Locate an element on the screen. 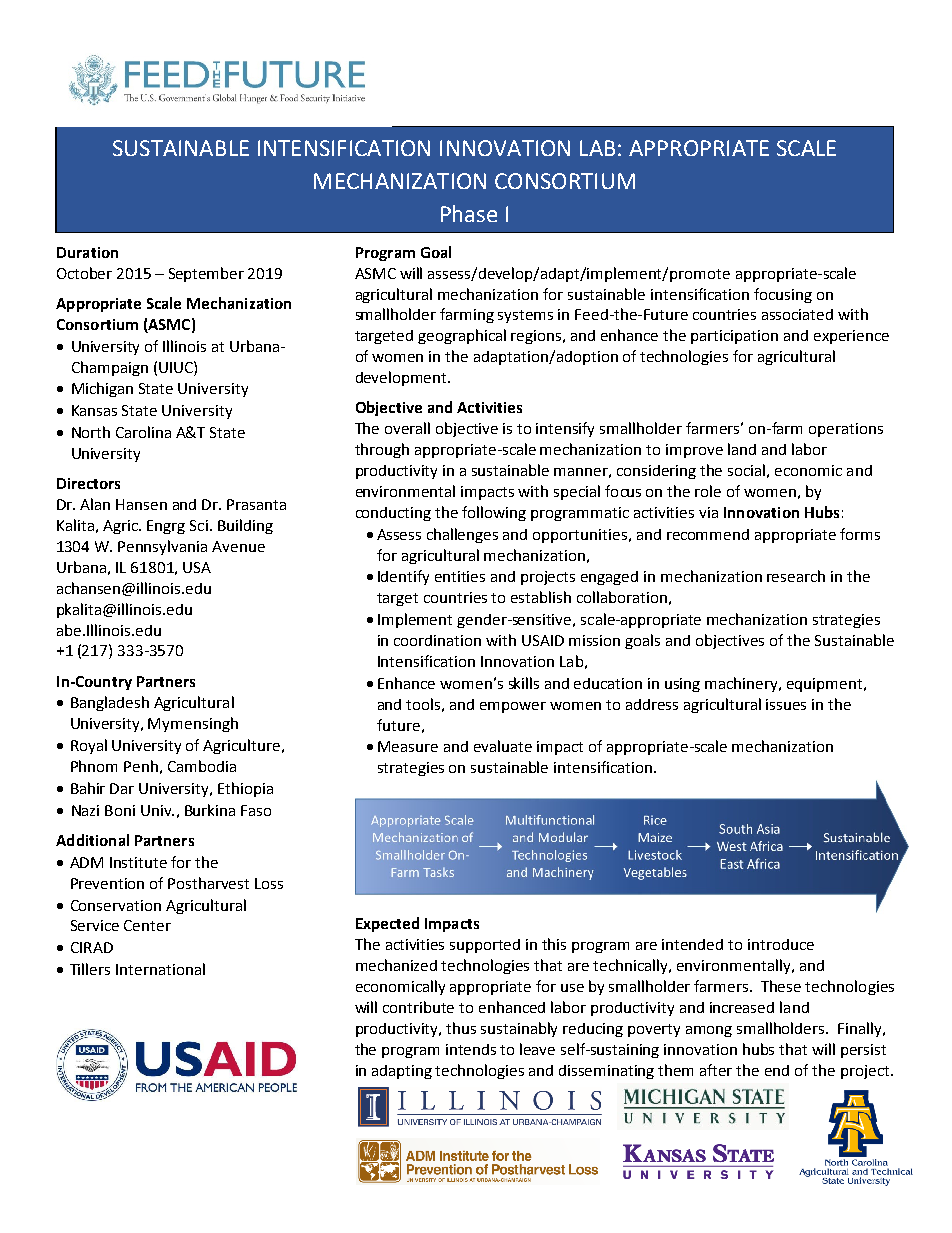 This screenshot has height=1233, width=952. September is located at coordinates (206, 274).
